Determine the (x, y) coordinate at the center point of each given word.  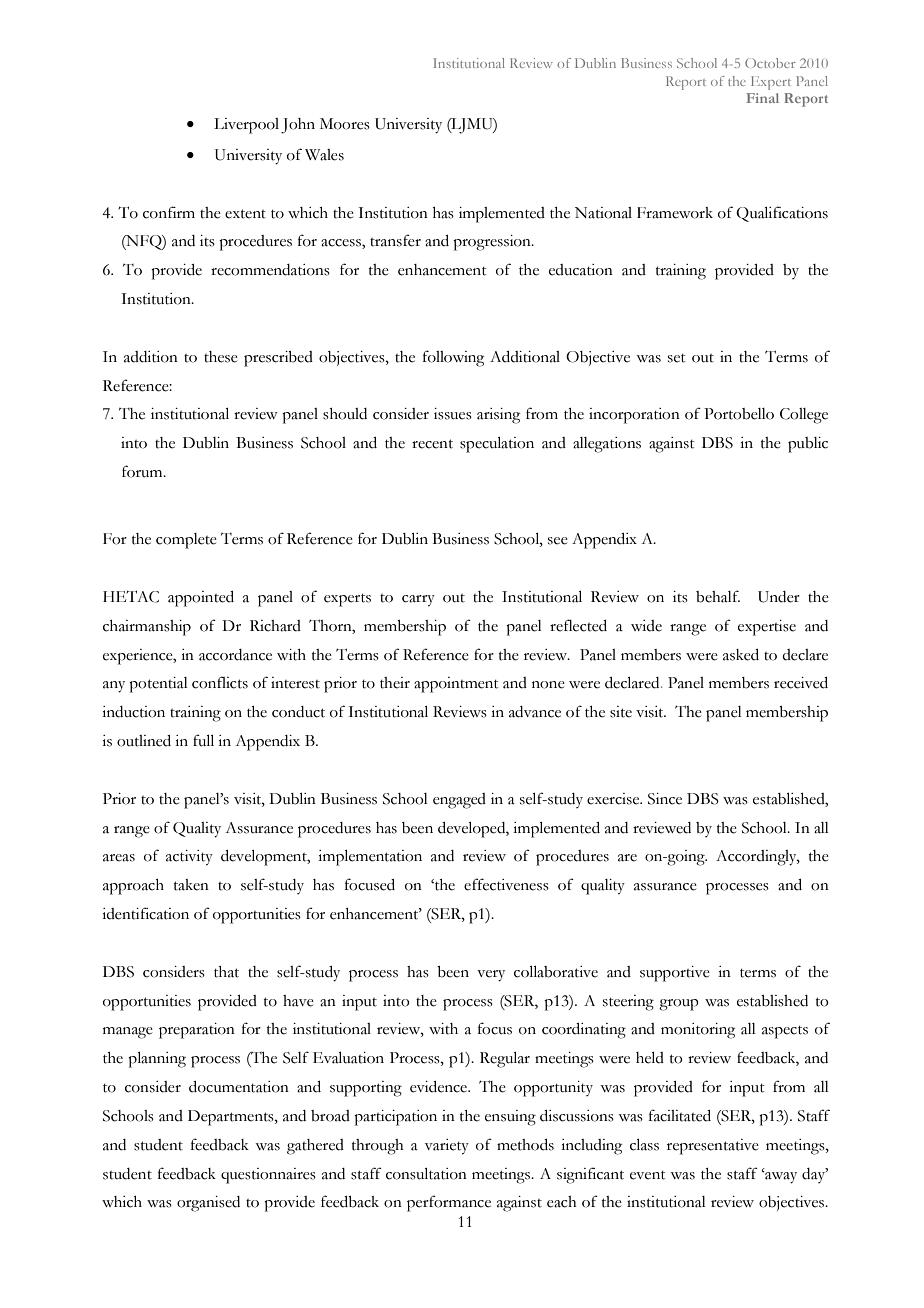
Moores (345, 124)
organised (208, 1204)
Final (762, 98)
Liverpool (246, 126)
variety (447, 1147)
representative (713, 1147)
